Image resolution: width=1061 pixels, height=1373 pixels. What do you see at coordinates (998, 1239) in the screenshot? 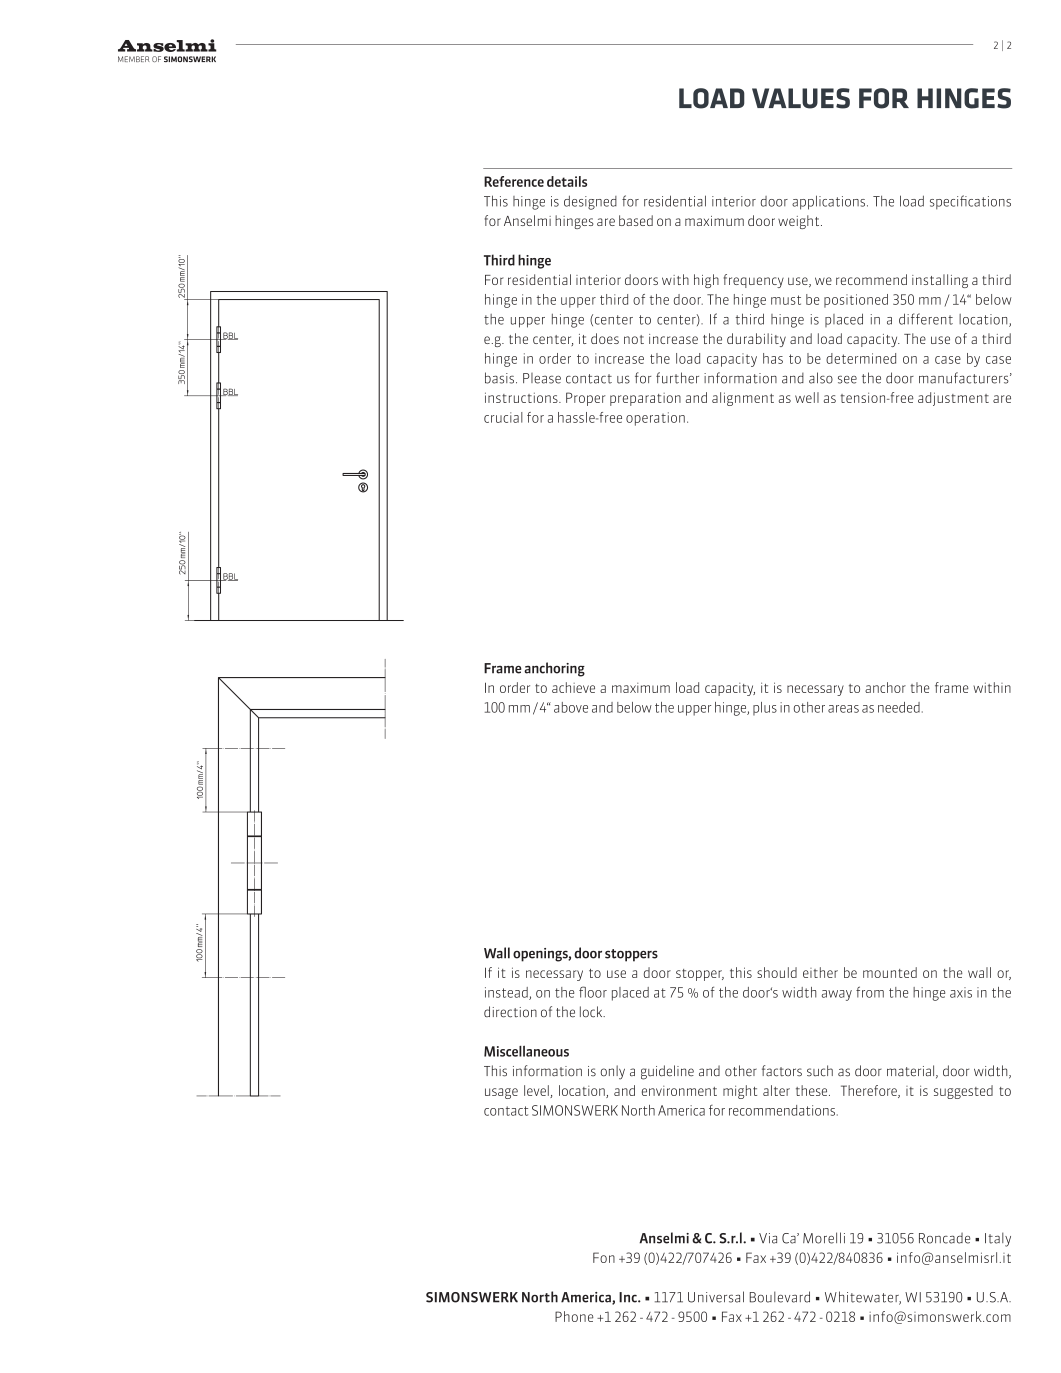
I see `Italy` at bounding box center [998, 1239].
